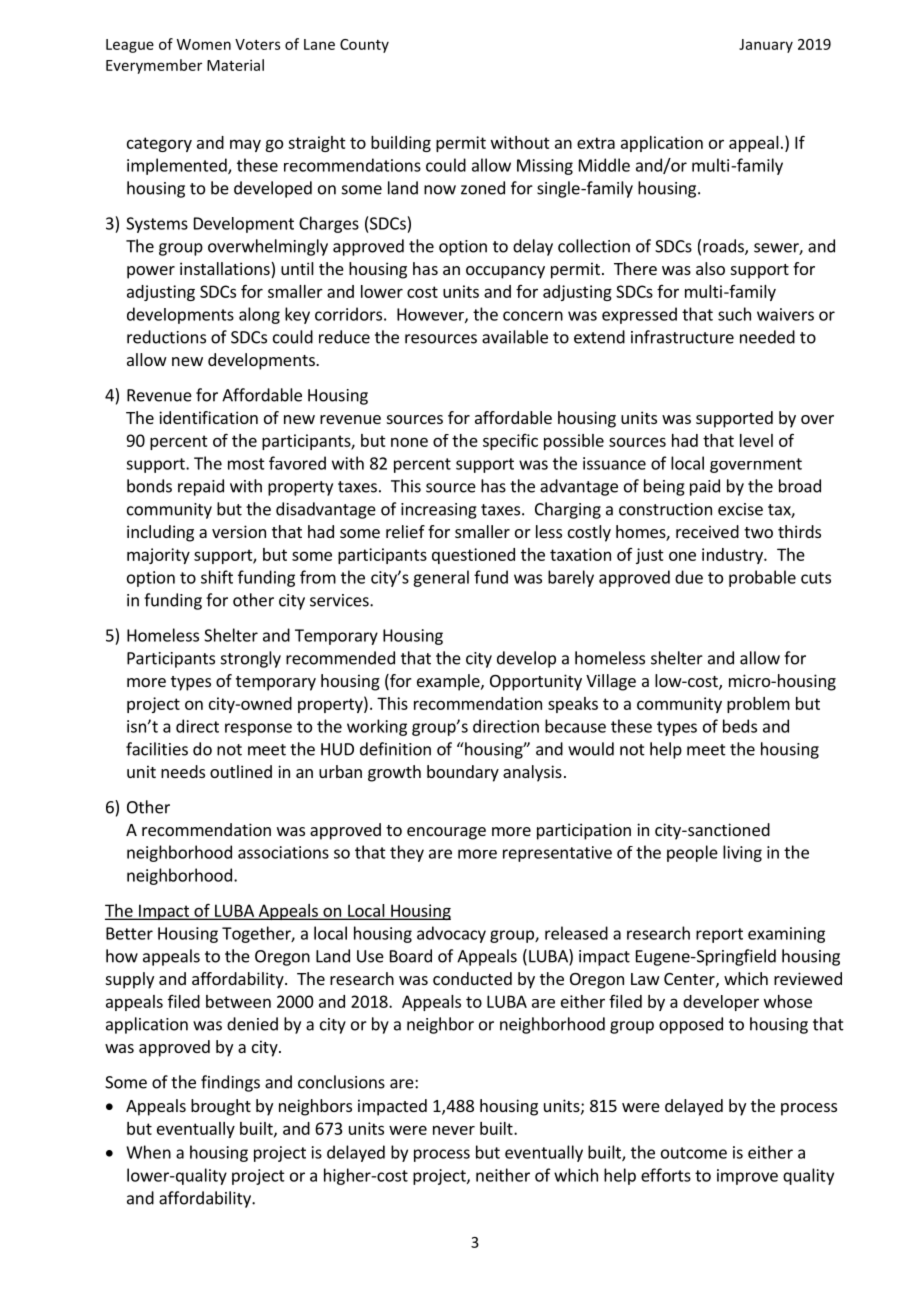  Describe the element at coordinates (208, 417) in the document. I see `identification` at that location.
